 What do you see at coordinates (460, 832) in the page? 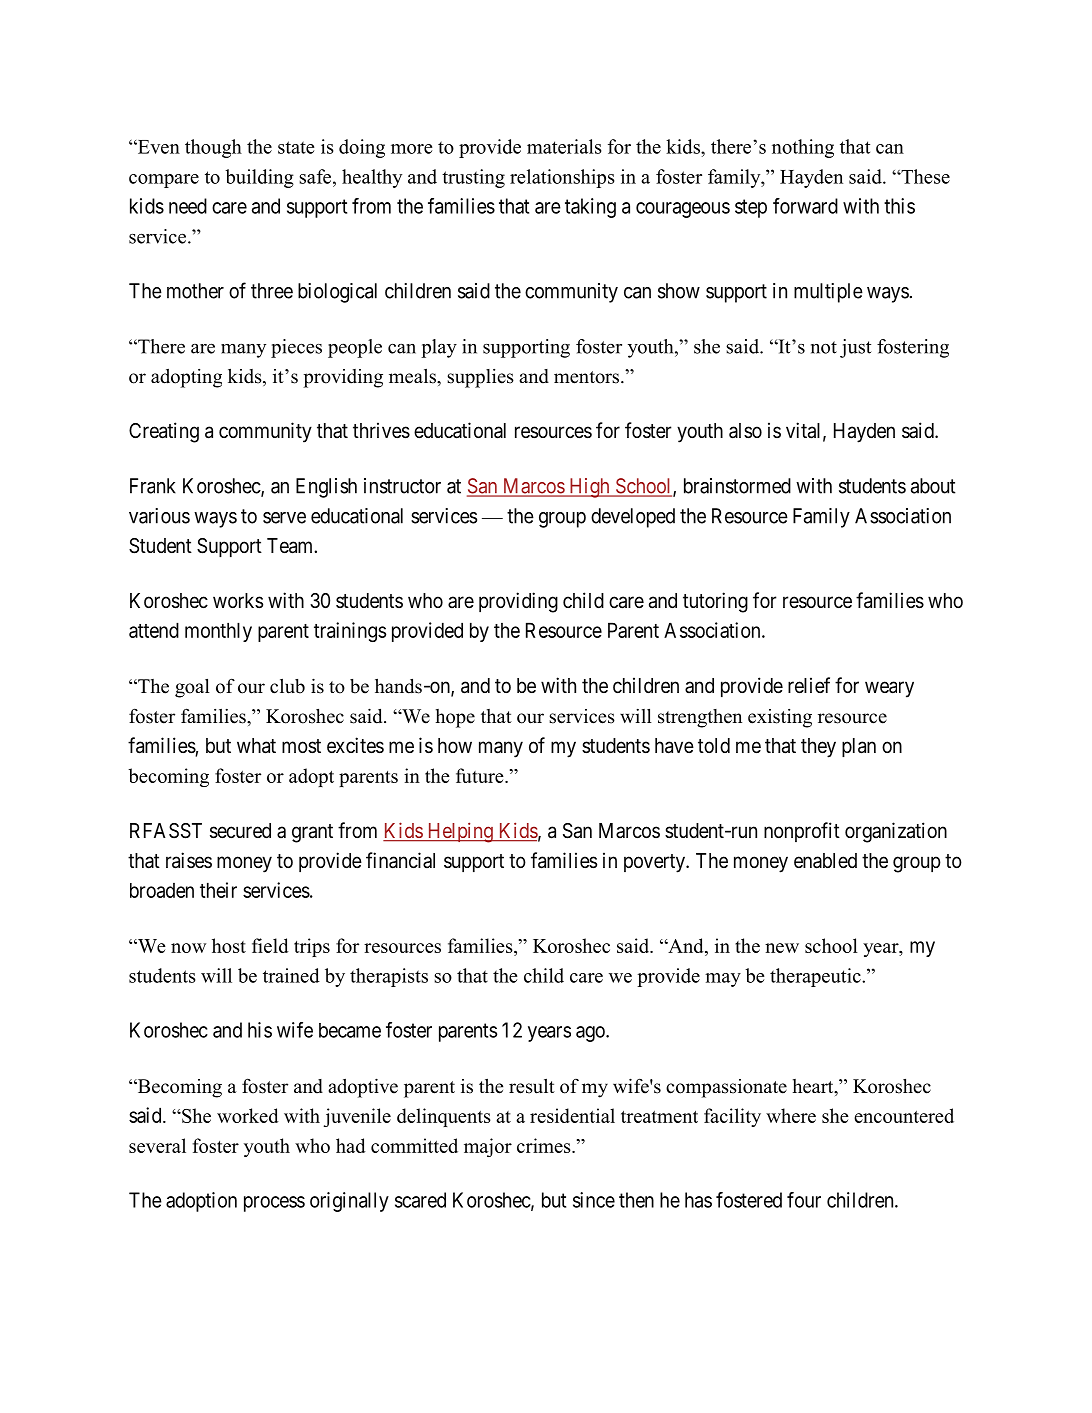
I see `Helping` at bounding box center [460, 832].
